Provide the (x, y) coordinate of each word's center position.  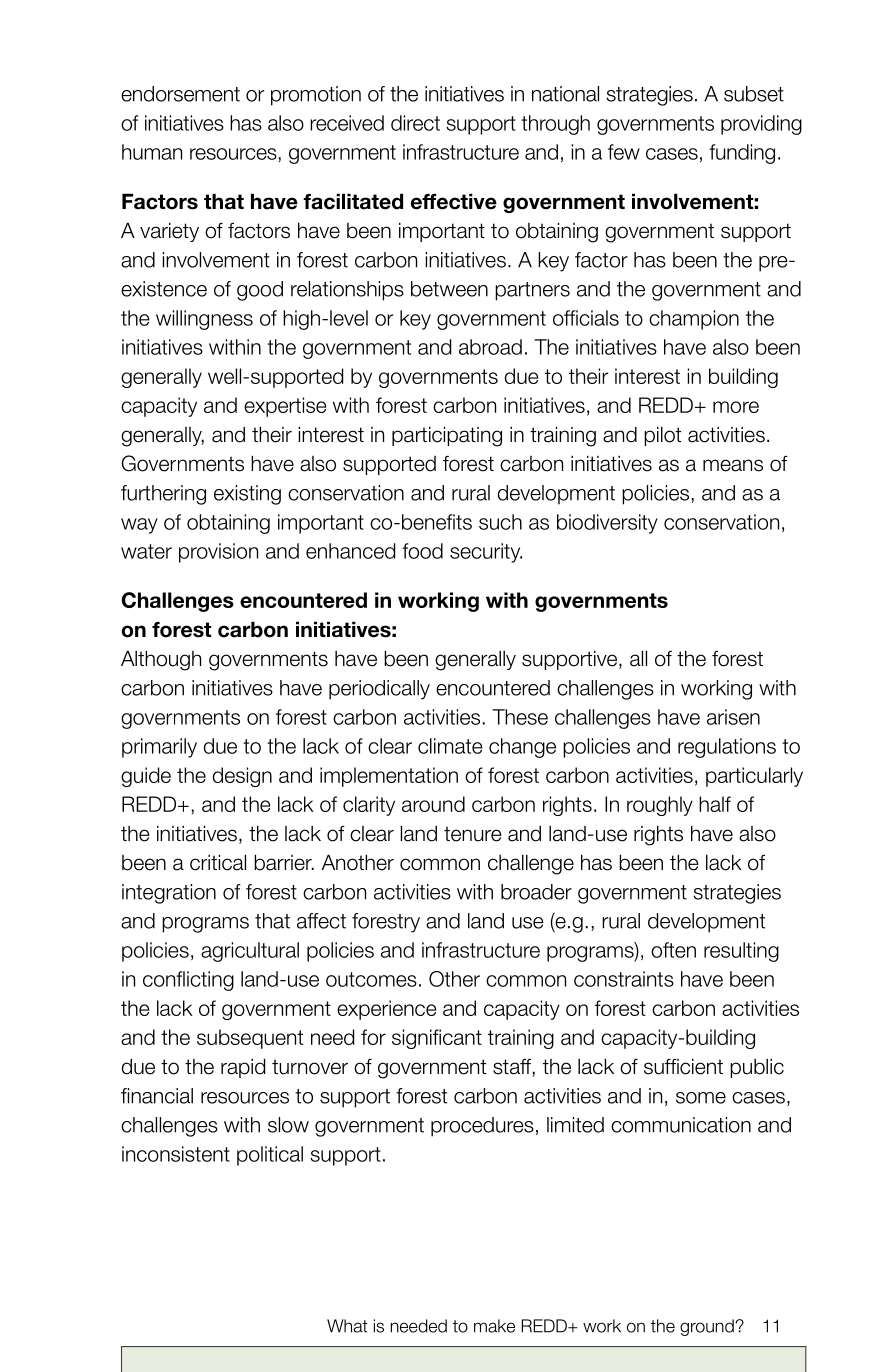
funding (742, 154)
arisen (733, 717)
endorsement (180, 94)
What (347, 1326)
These (520, 717)
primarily (159, 748)
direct (415, 123)
